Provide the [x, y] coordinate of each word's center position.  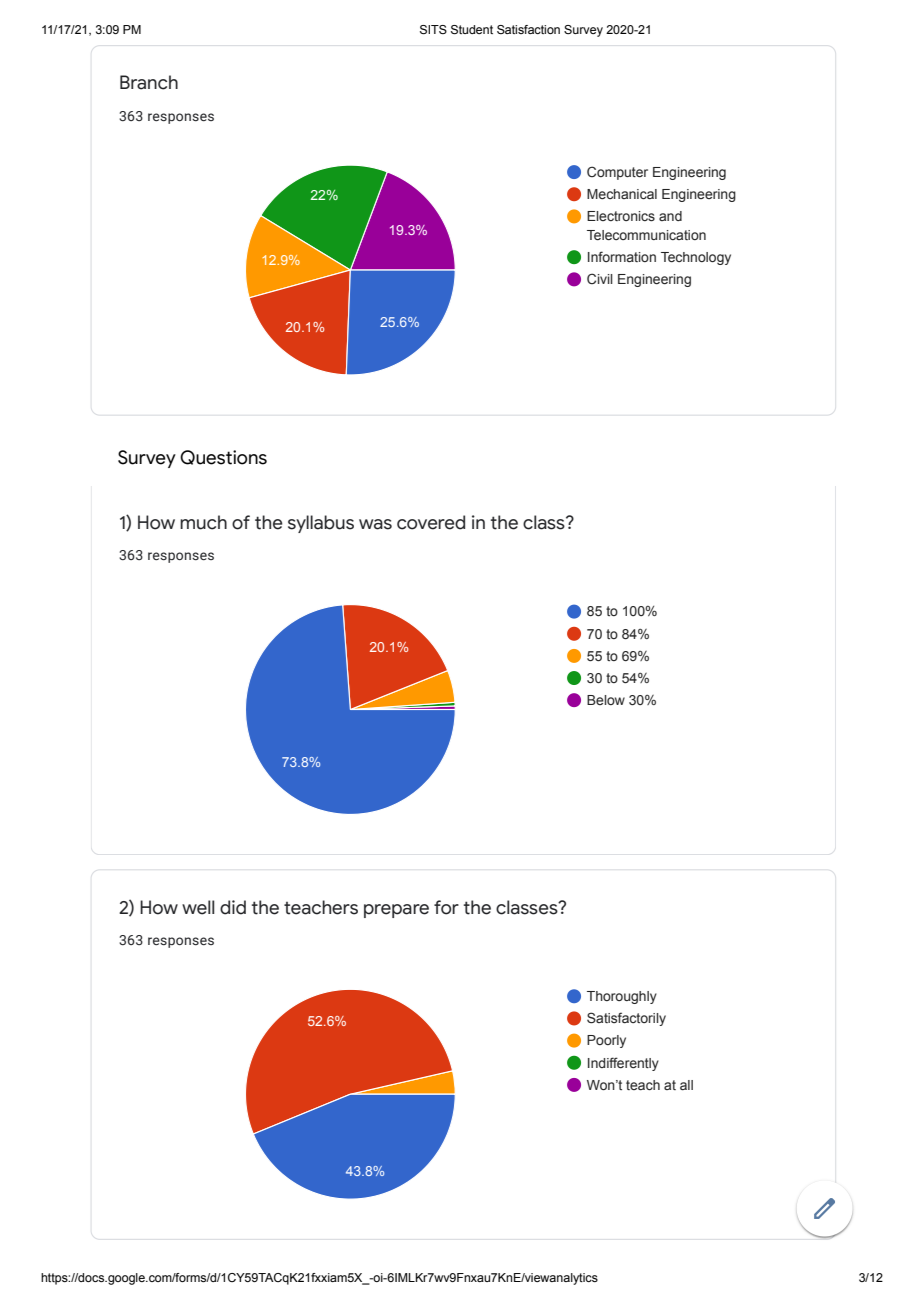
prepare [396, 911]
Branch [149, 82]
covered [431, 522]
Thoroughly [622, 997]
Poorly [606, 1041]
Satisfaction [528, 29]
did [233, 907]
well [198, 907]
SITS [433, 30]
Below [606, 700]
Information [622, 256]
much [203, 522]
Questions [223, 457]
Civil [600, 278]
